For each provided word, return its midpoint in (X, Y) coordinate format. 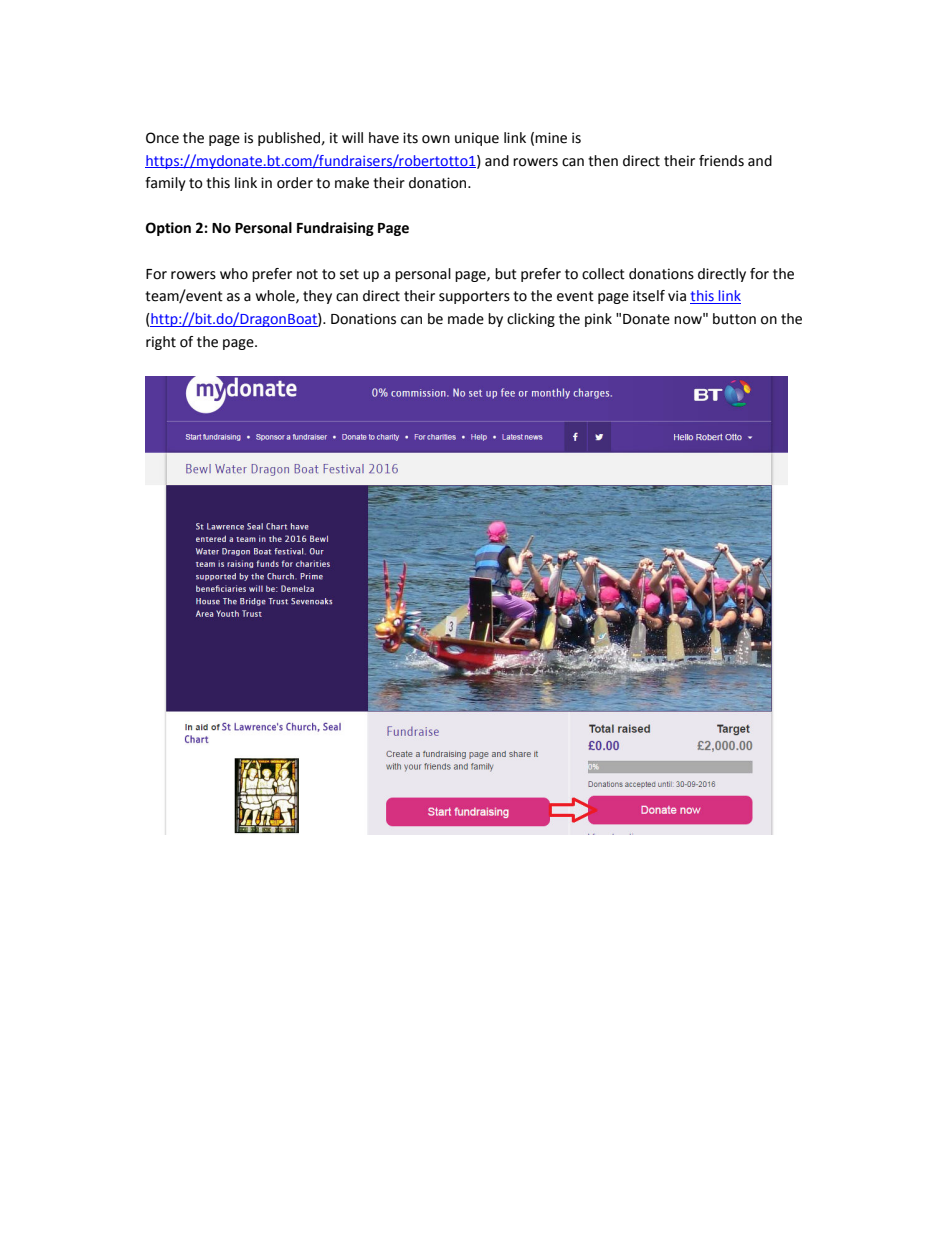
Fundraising (335, 229)
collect (603, 274)
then (603, 161)
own (436, 139)
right (161, 343)
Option (168, 229)
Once (162, 138)
